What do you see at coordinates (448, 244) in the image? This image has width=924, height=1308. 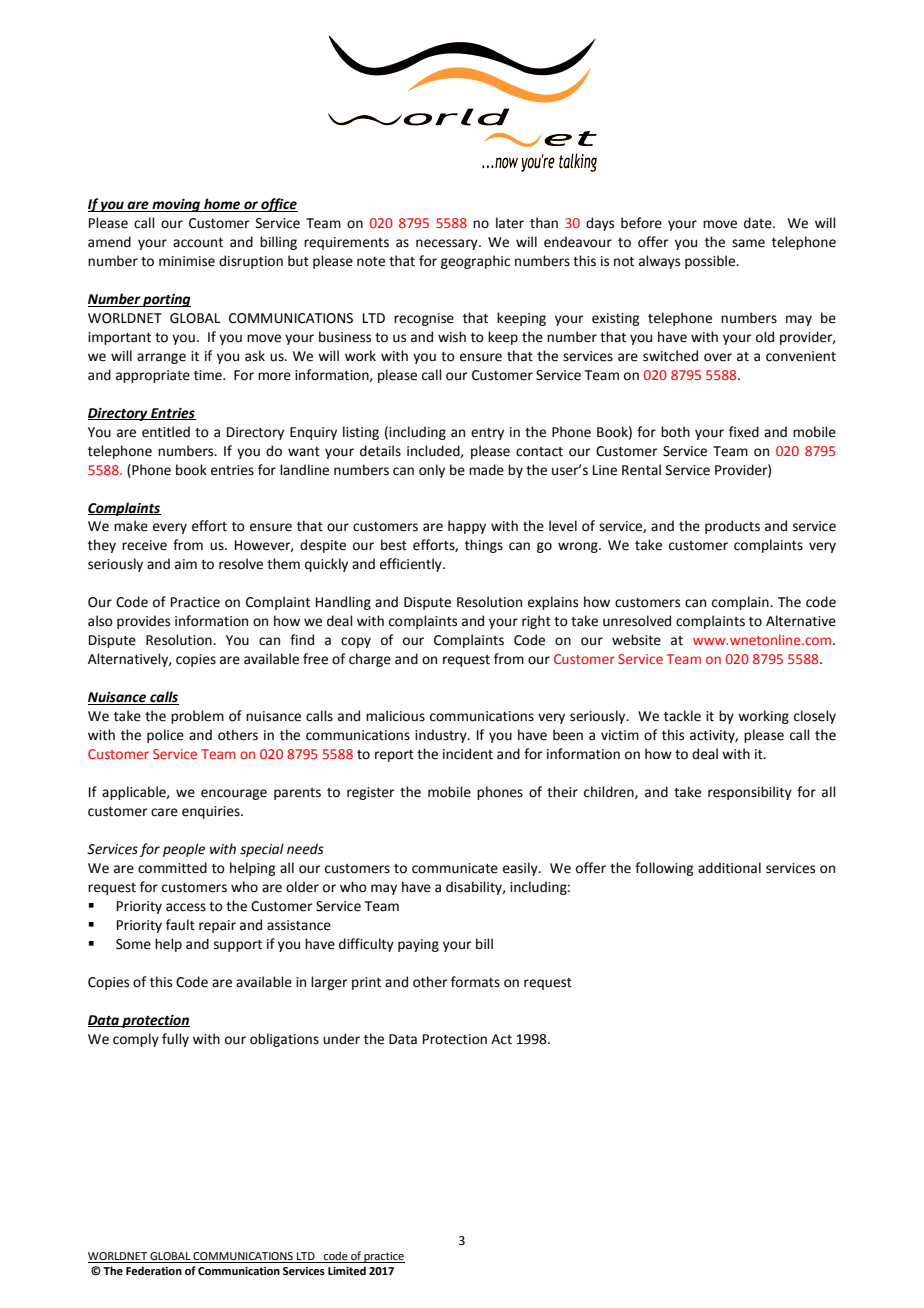 I see `necessary` at bounding box center [448, 244].
